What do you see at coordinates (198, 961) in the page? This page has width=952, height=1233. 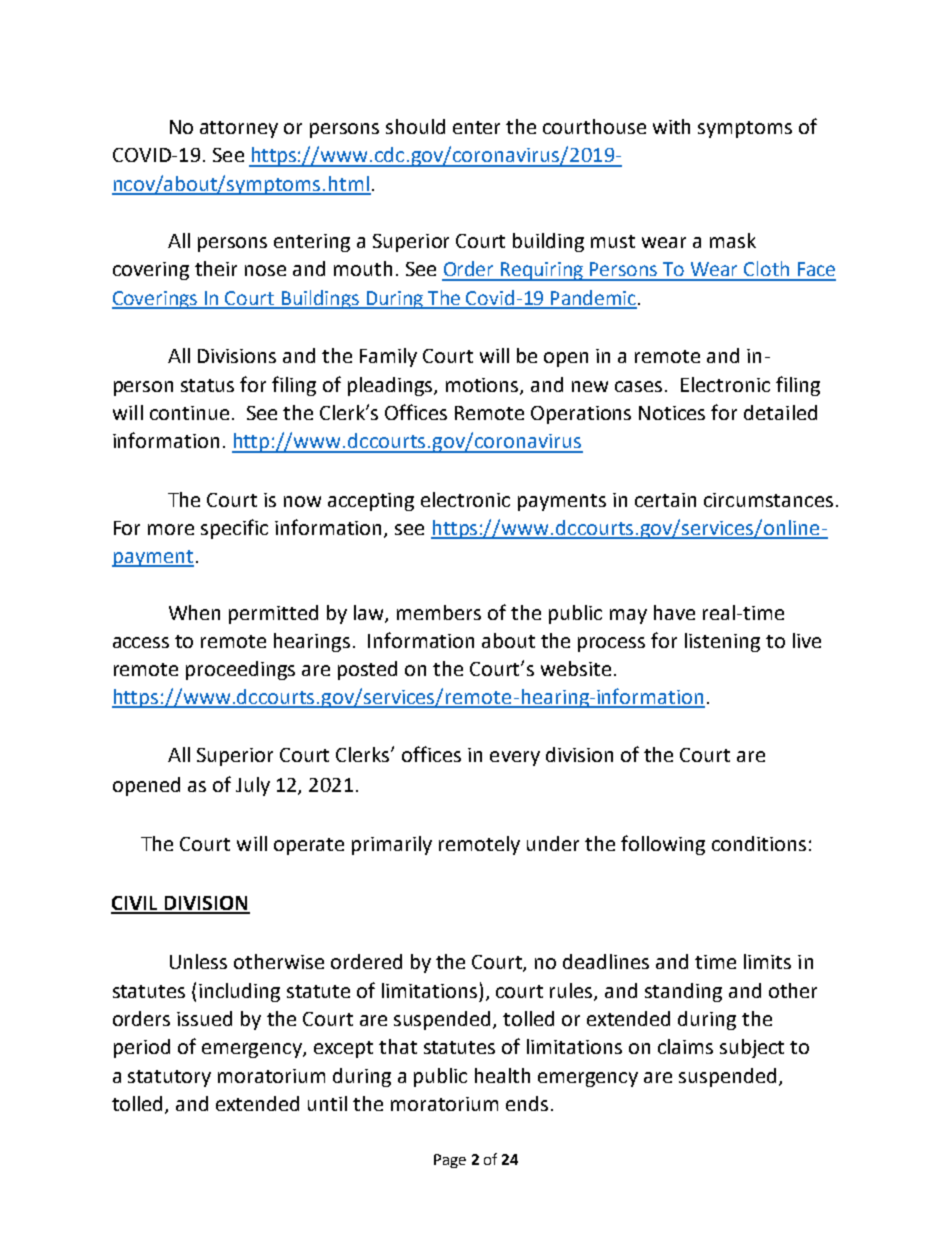 I see `Unless` at bounding box center [198, 961].
